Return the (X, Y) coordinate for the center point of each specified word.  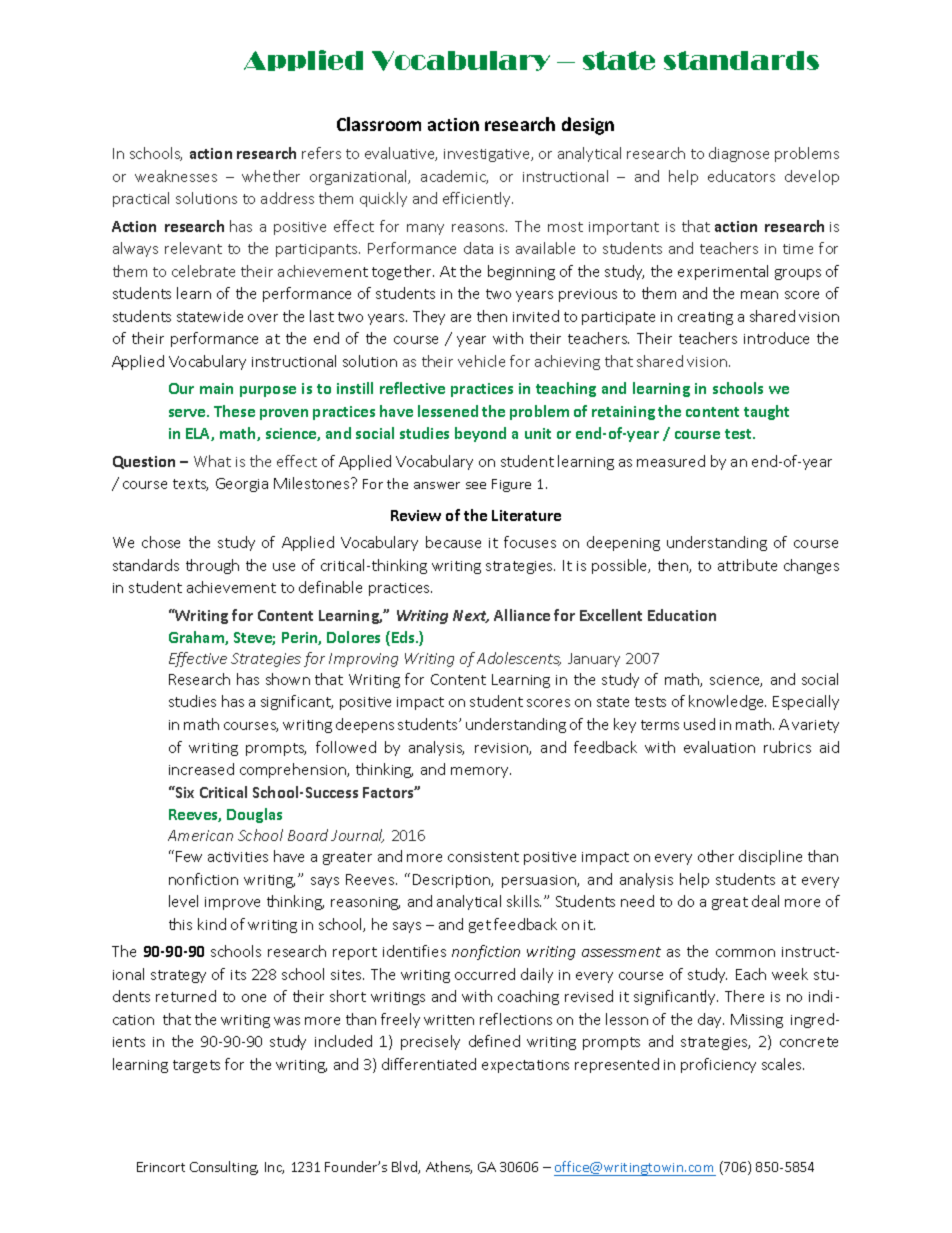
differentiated (429, 1064)
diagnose (739, 154)
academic (454, 177)
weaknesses (176, 176)
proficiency (718, 1065)
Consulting (224, 1168)
